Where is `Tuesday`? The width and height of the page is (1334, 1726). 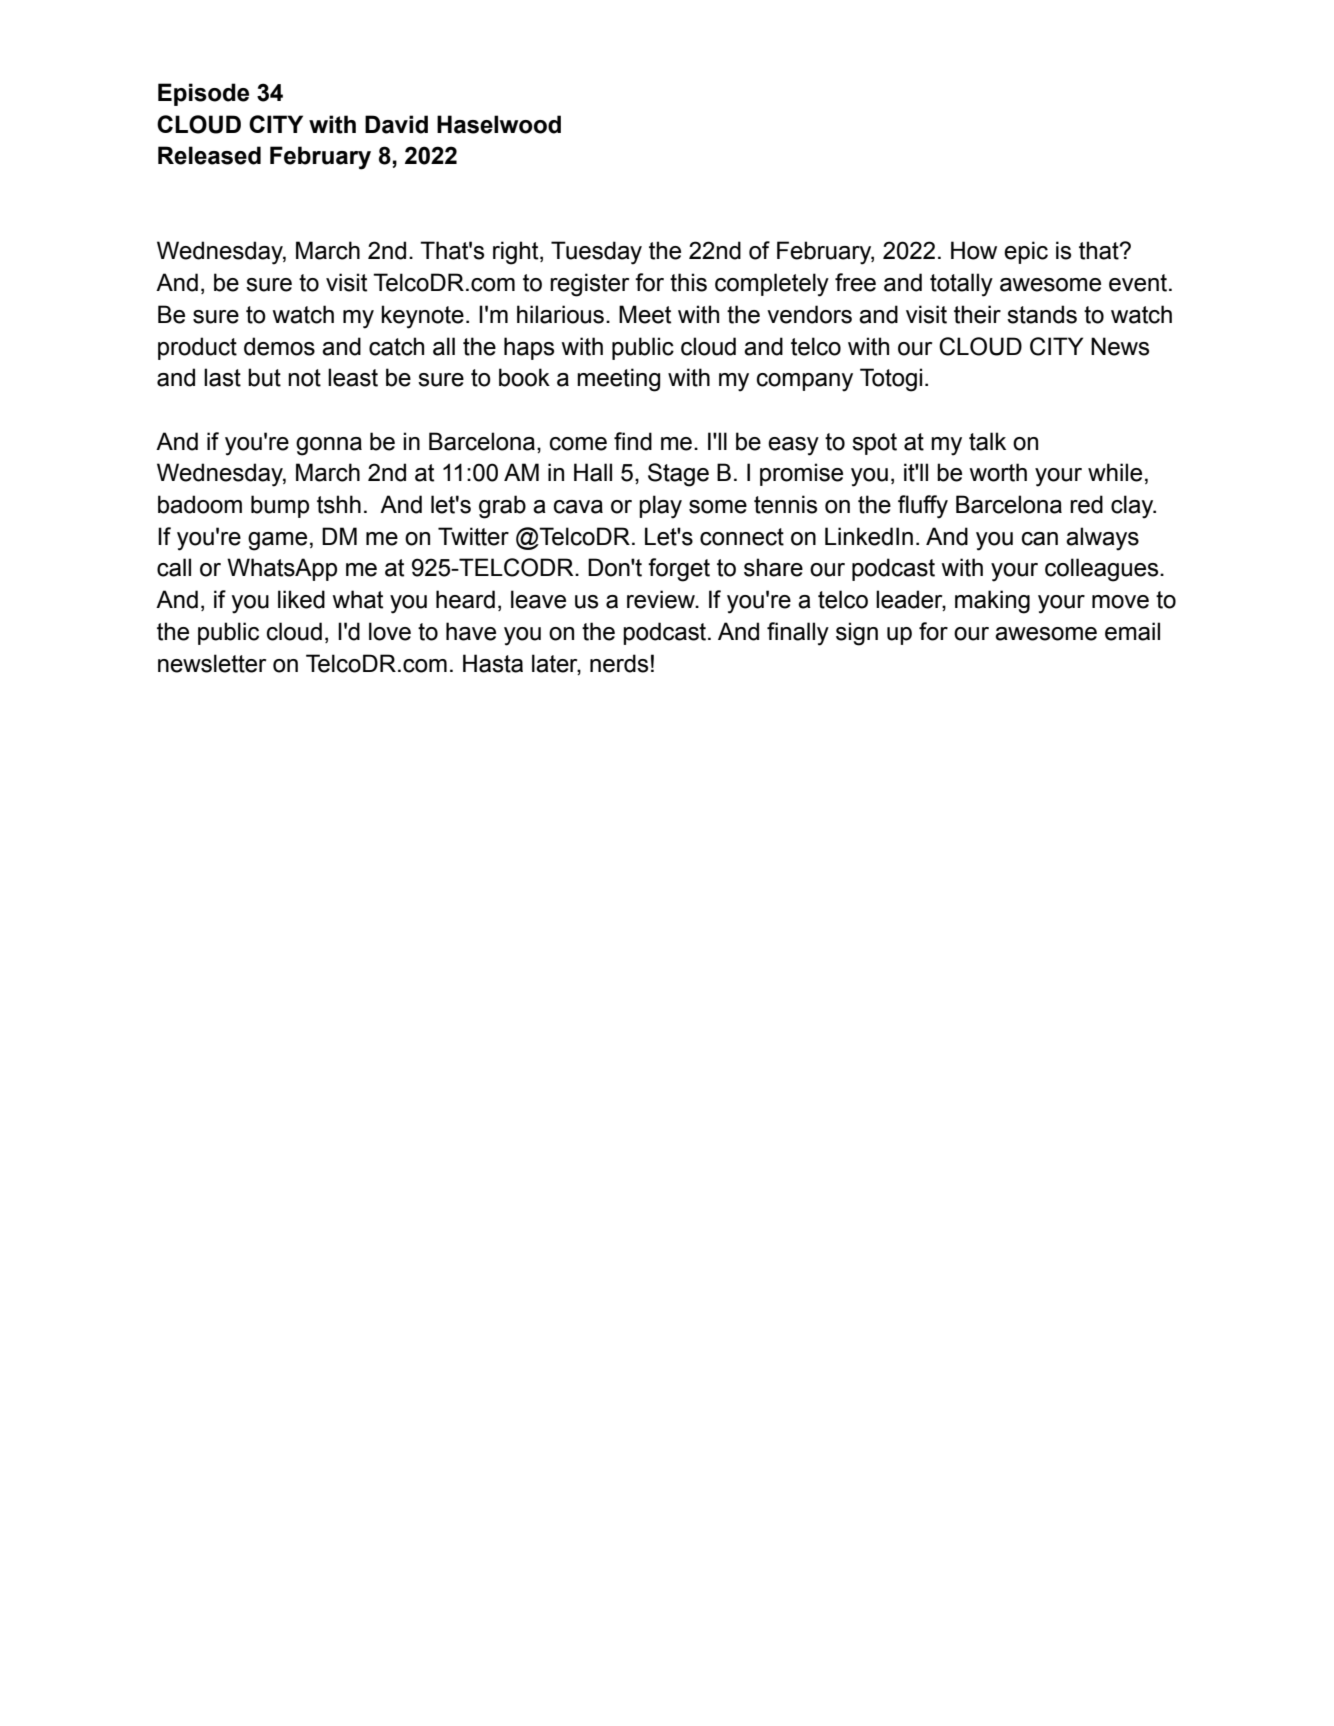 Tuesday is located at coordinates (596, 253).
